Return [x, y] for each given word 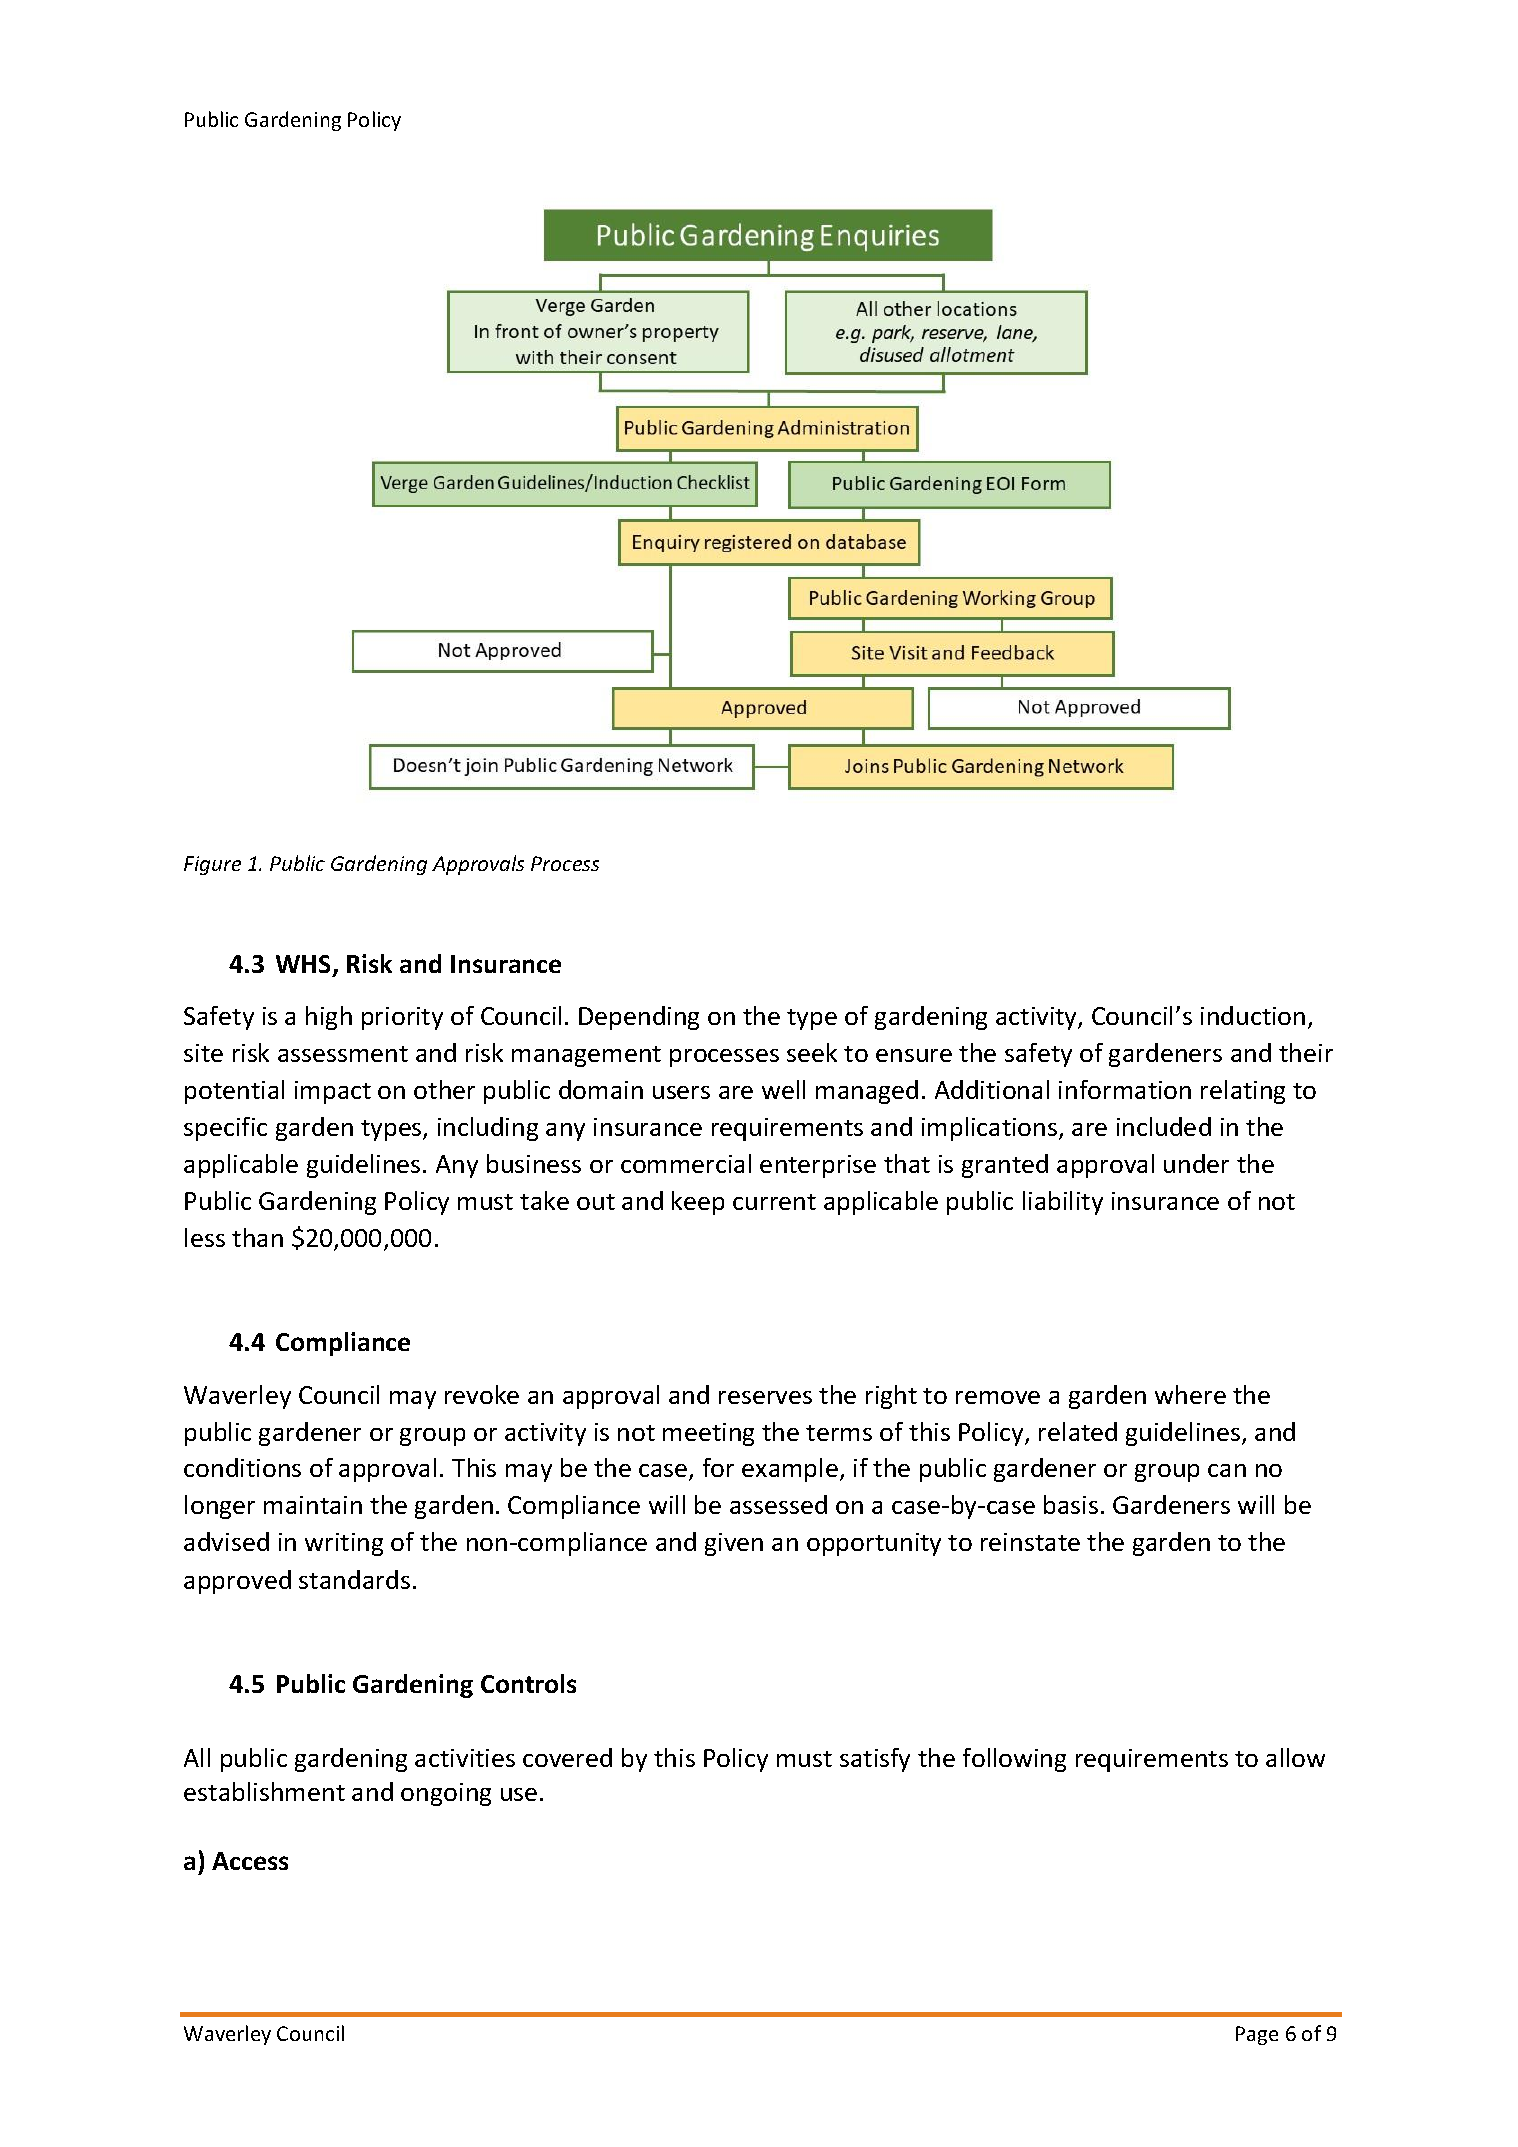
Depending [639, 1018]
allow [1295, 1757]
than [257, 1237]
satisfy [875, 1760]
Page [1257, 2035]
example [790, 1470]
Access [250, 1861]
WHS [305, 965]
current [774, 1202]
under [1196, 1163]
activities [465, 1758]
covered [567, 1757]
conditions [242, 1467]
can [1227, 1470]
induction [1253, 1015]
